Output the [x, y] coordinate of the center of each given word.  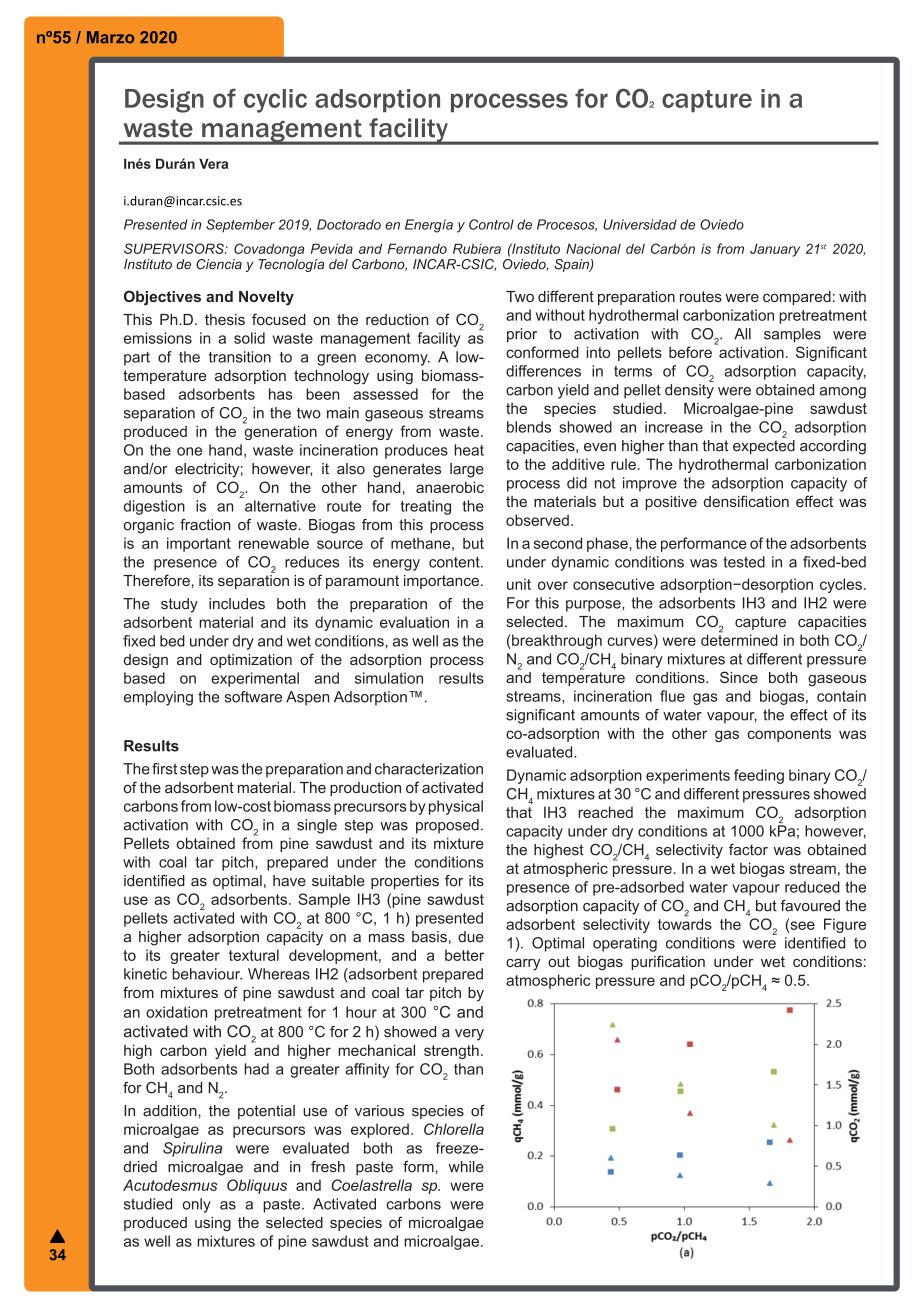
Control [491, 224]
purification [668, 962]
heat [469, 450]
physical [456, 807]
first [164, 769]
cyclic [275, 101]
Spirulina [192, 1149]
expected [764, 447]
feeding [759, 776]
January [775, 250]
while [466, 1167]
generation [280, 431]
